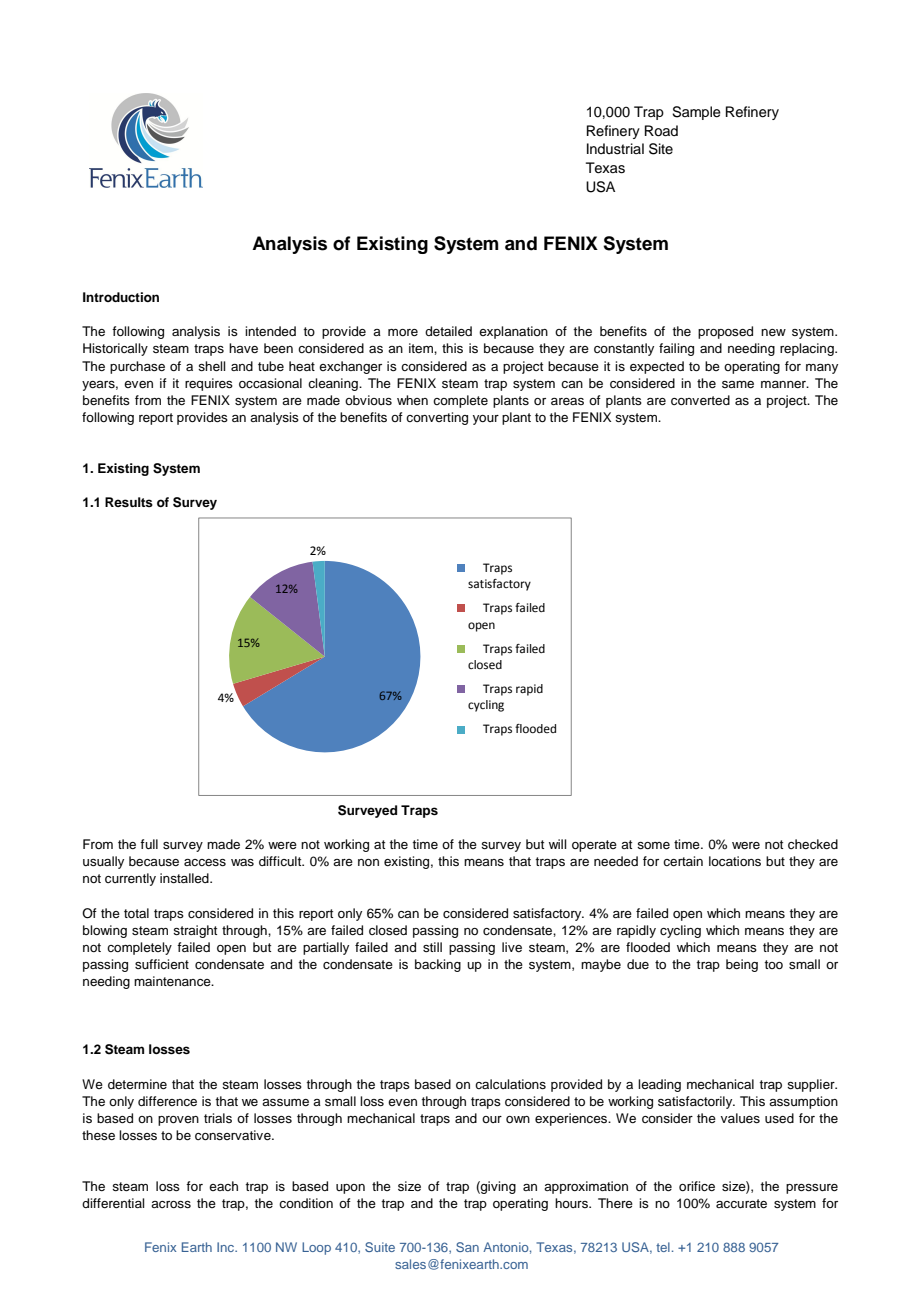 This screenshot has width=924, height=1308. Describe the element at coordinates (700, 400) in the screenshot. I see `converted` at that location.
